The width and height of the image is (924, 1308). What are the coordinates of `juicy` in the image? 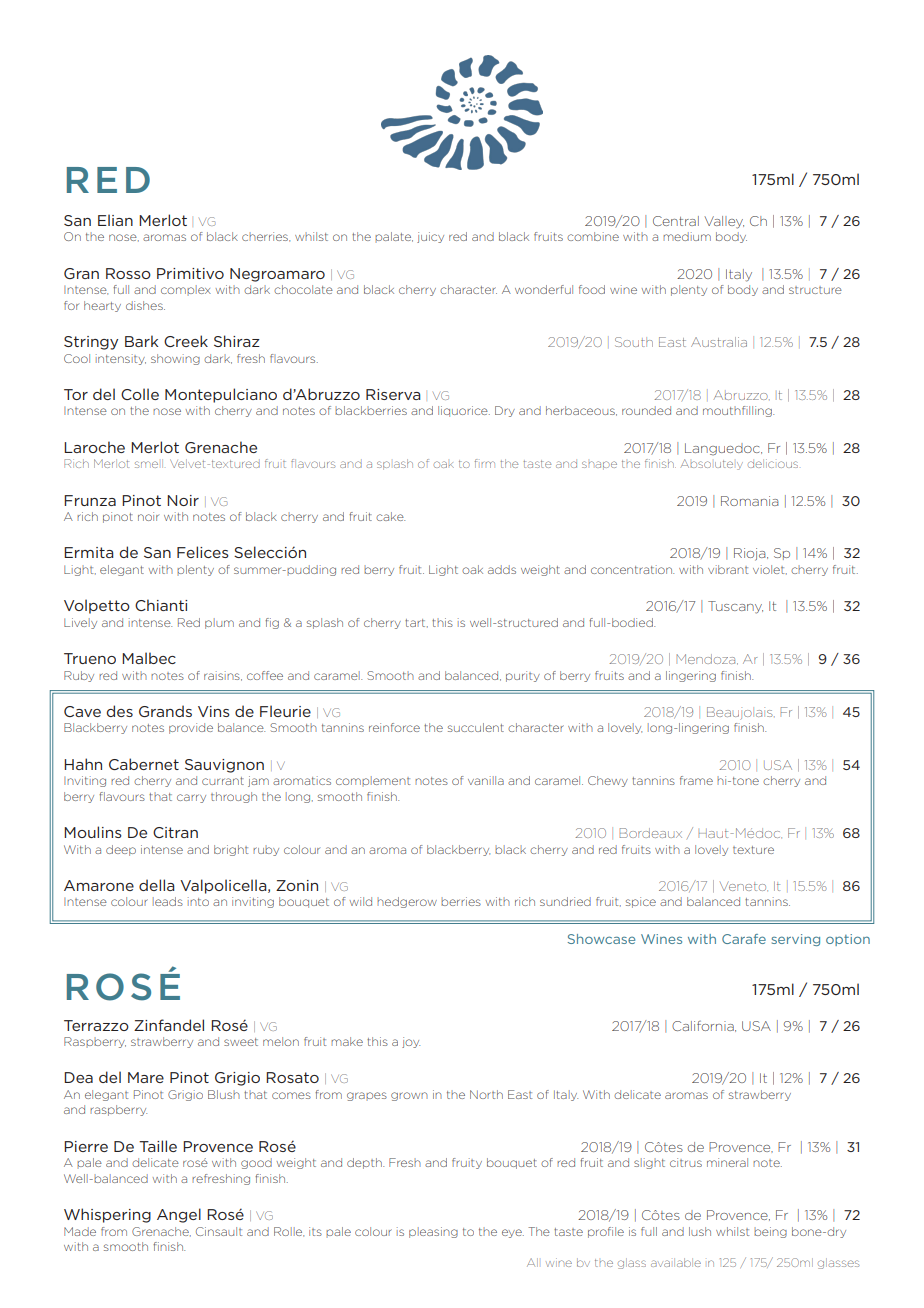 It's located at (430, 237).
